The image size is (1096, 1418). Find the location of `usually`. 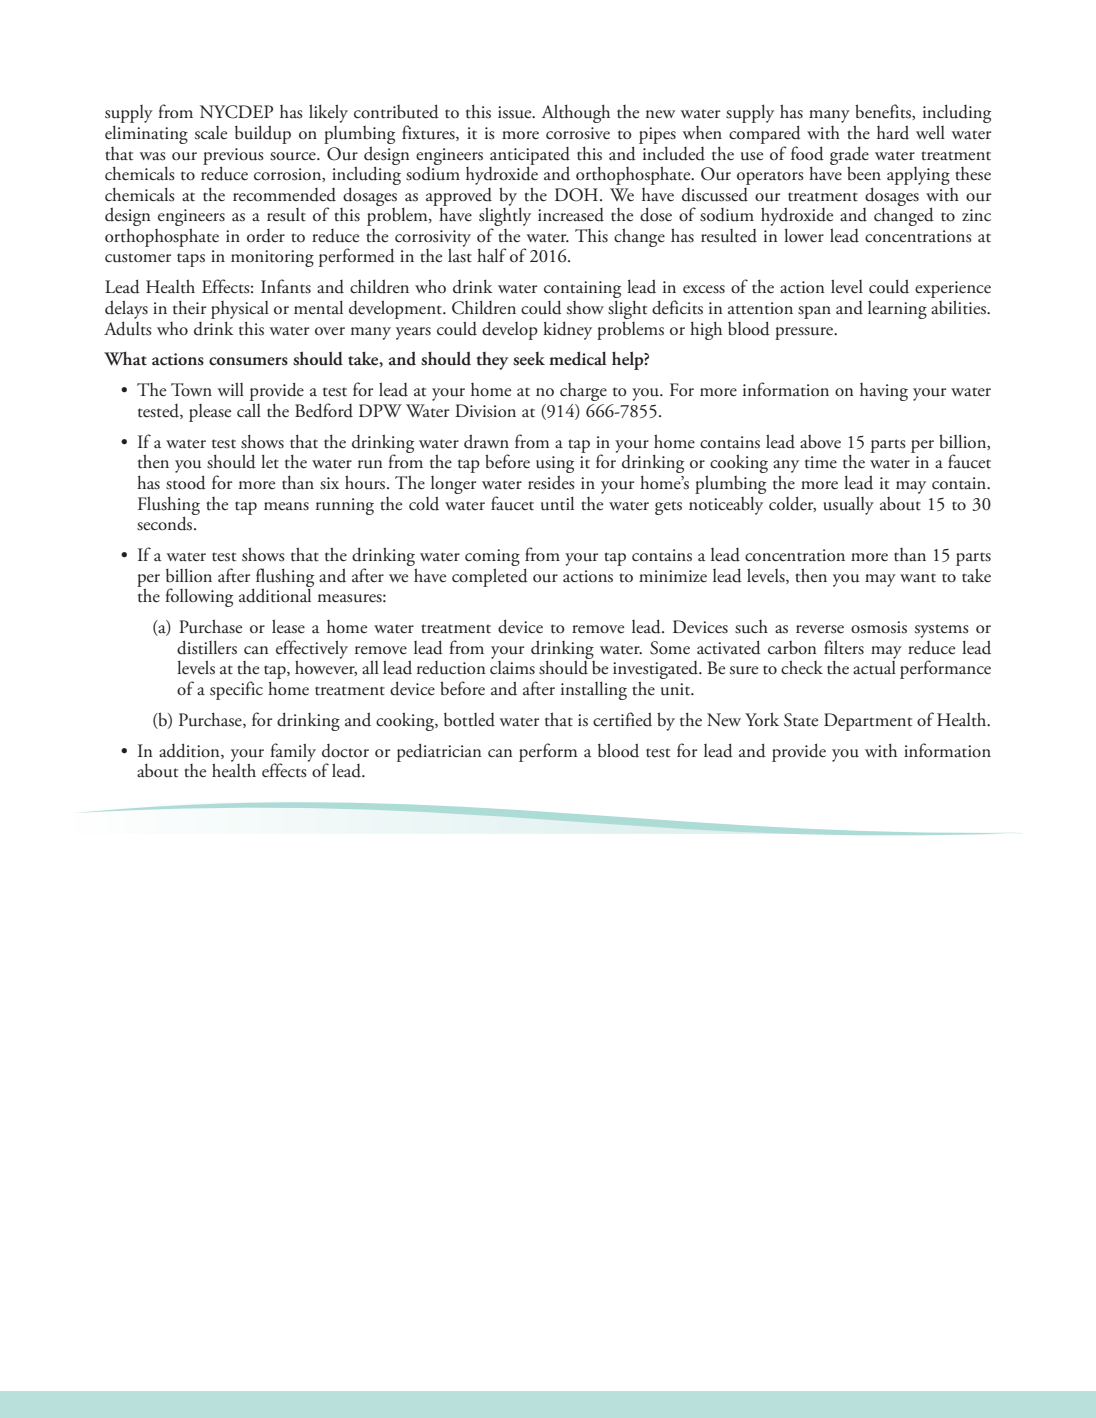

usually is located at coordinates (848, 505).
